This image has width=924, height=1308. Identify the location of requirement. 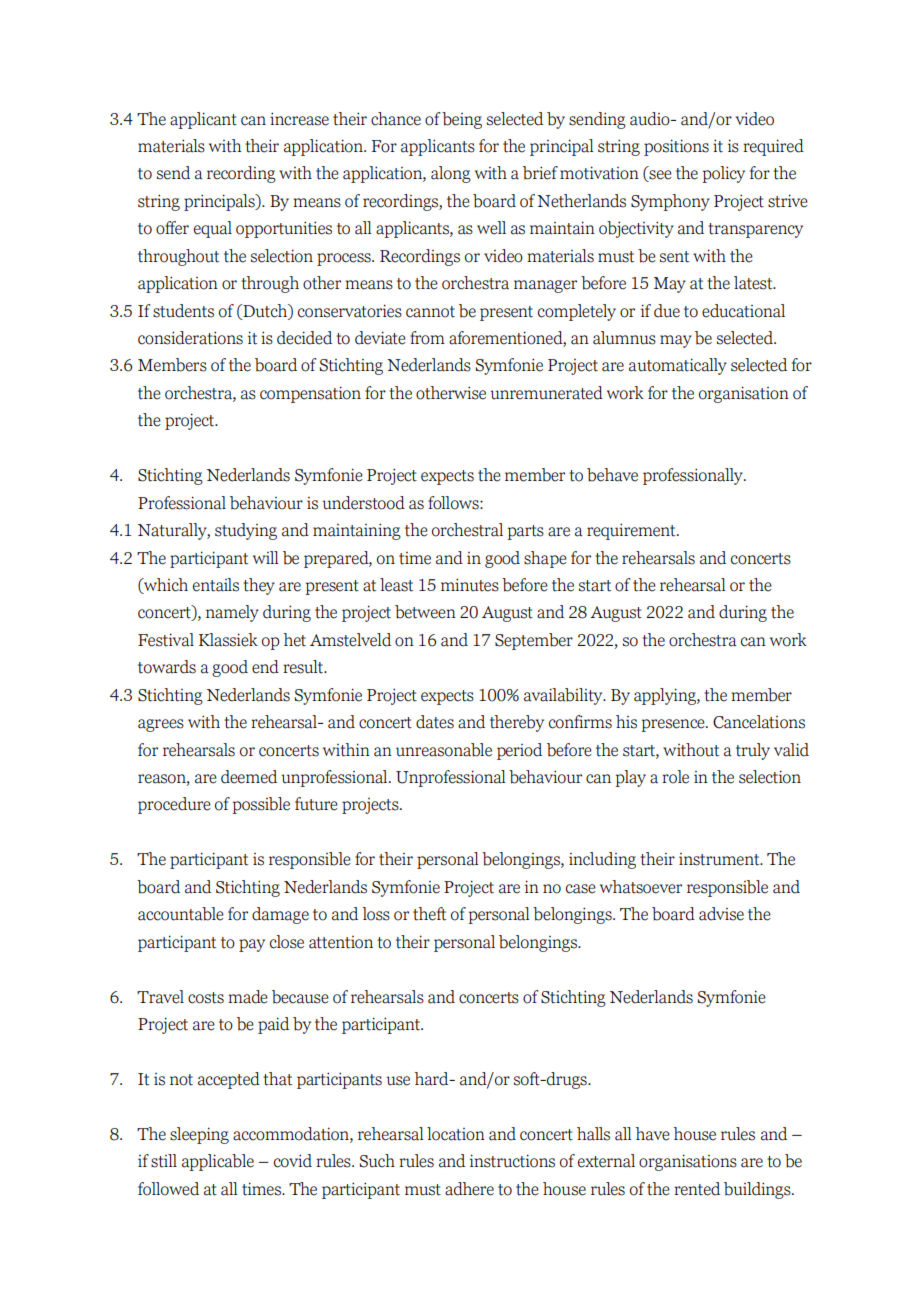
(632, 531).
